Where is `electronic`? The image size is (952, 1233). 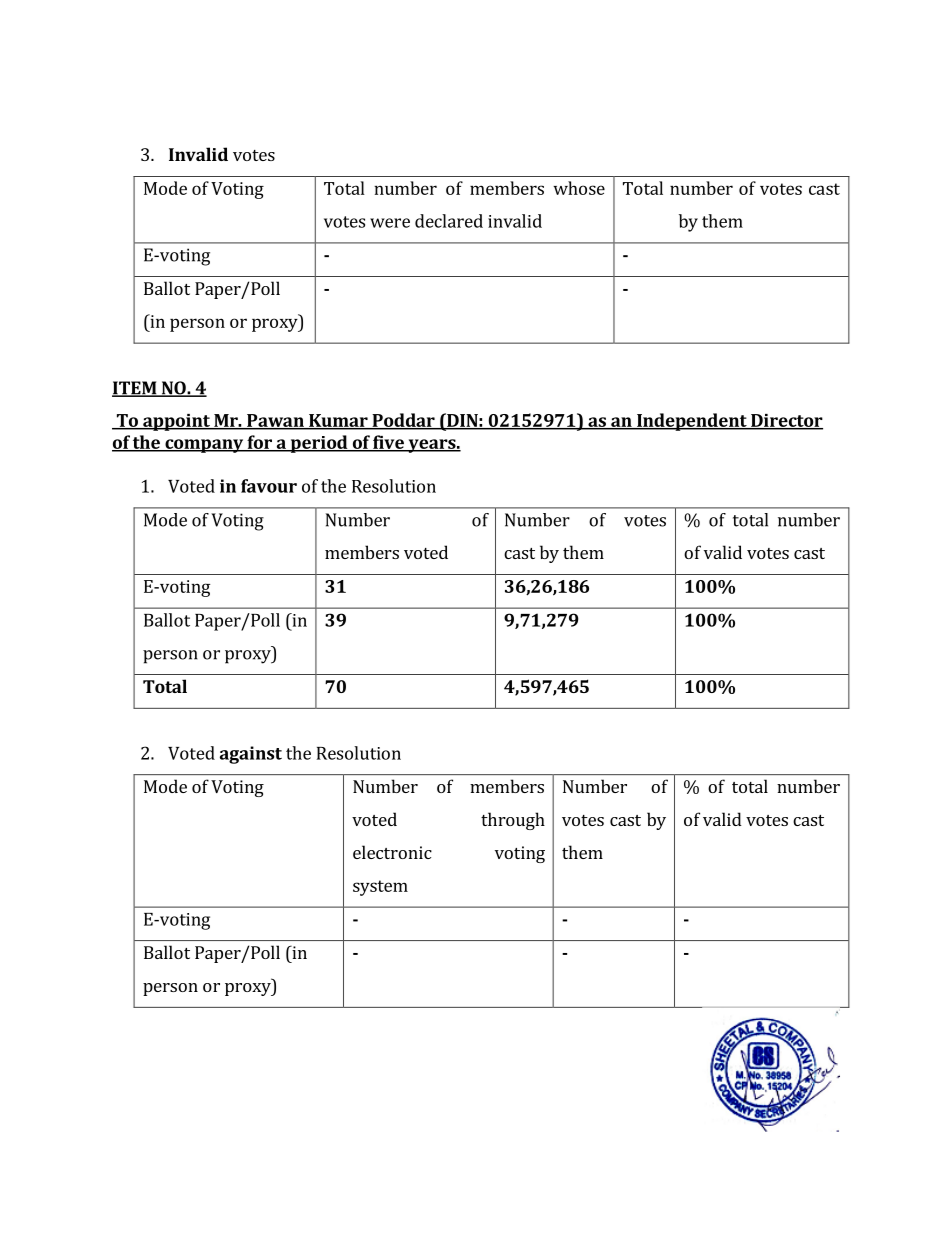 electronic is located at coordinates (392, 852).
